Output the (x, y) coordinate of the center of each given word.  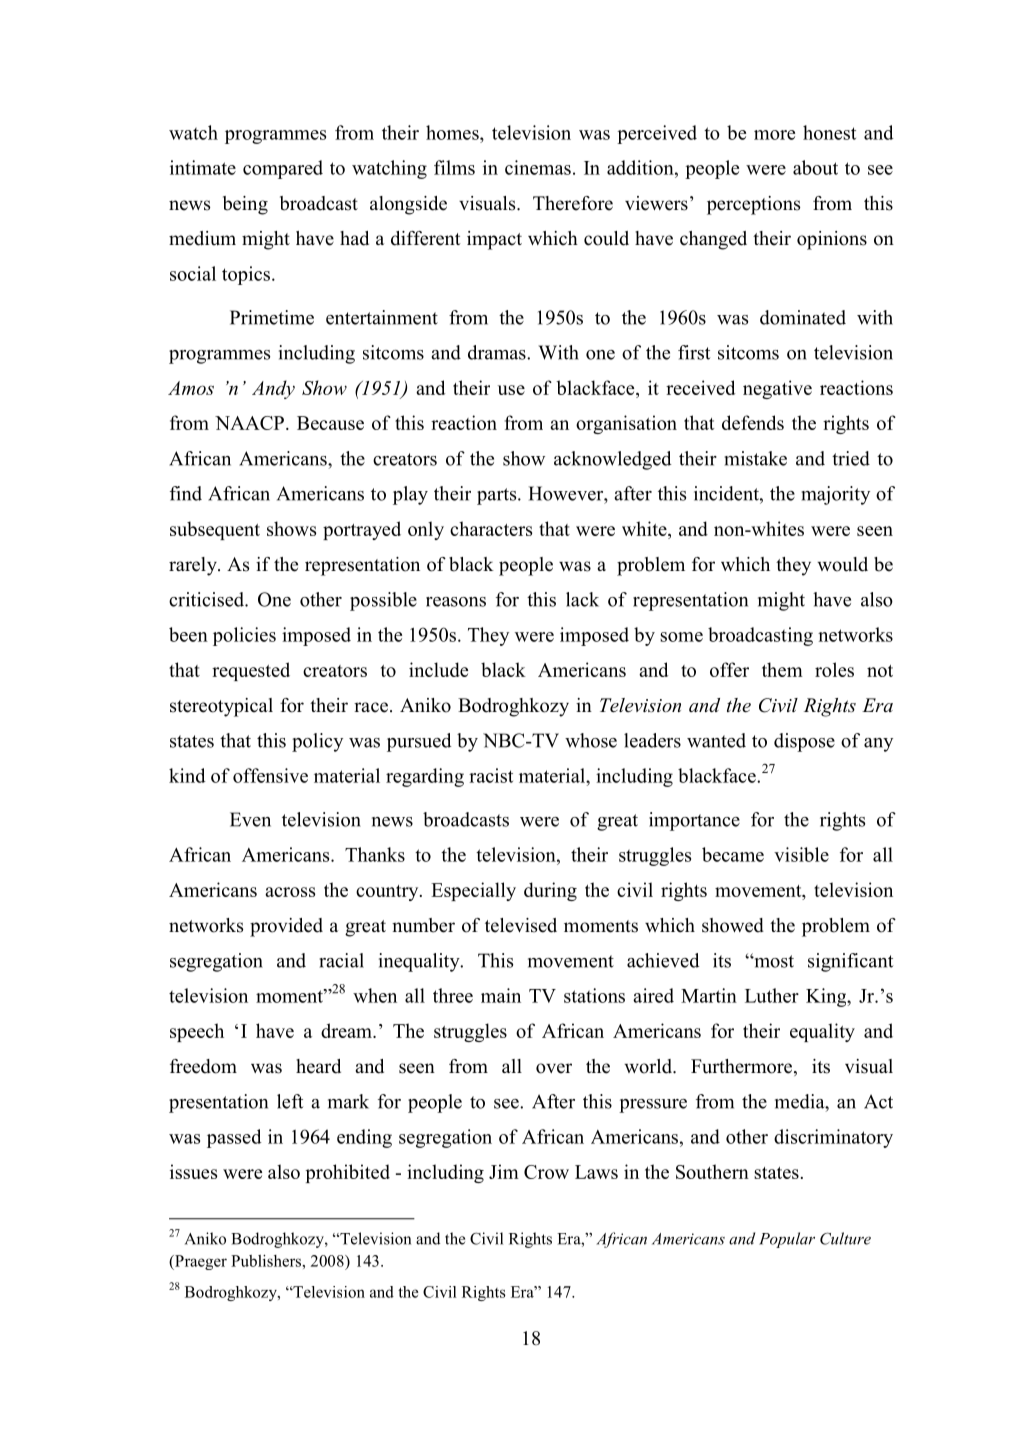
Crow (546, 1172)
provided (286, 927)
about (815, 167)
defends (753, 422)
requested (251, 671)
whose (591, 740)
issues (193, 1171)
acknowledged (613, 460)
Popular (787, 1240)
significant (850, 962)
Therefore (573, 203)
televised (521, 925)
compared (283, 169)
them (782, 669)
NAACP (249, 423)
